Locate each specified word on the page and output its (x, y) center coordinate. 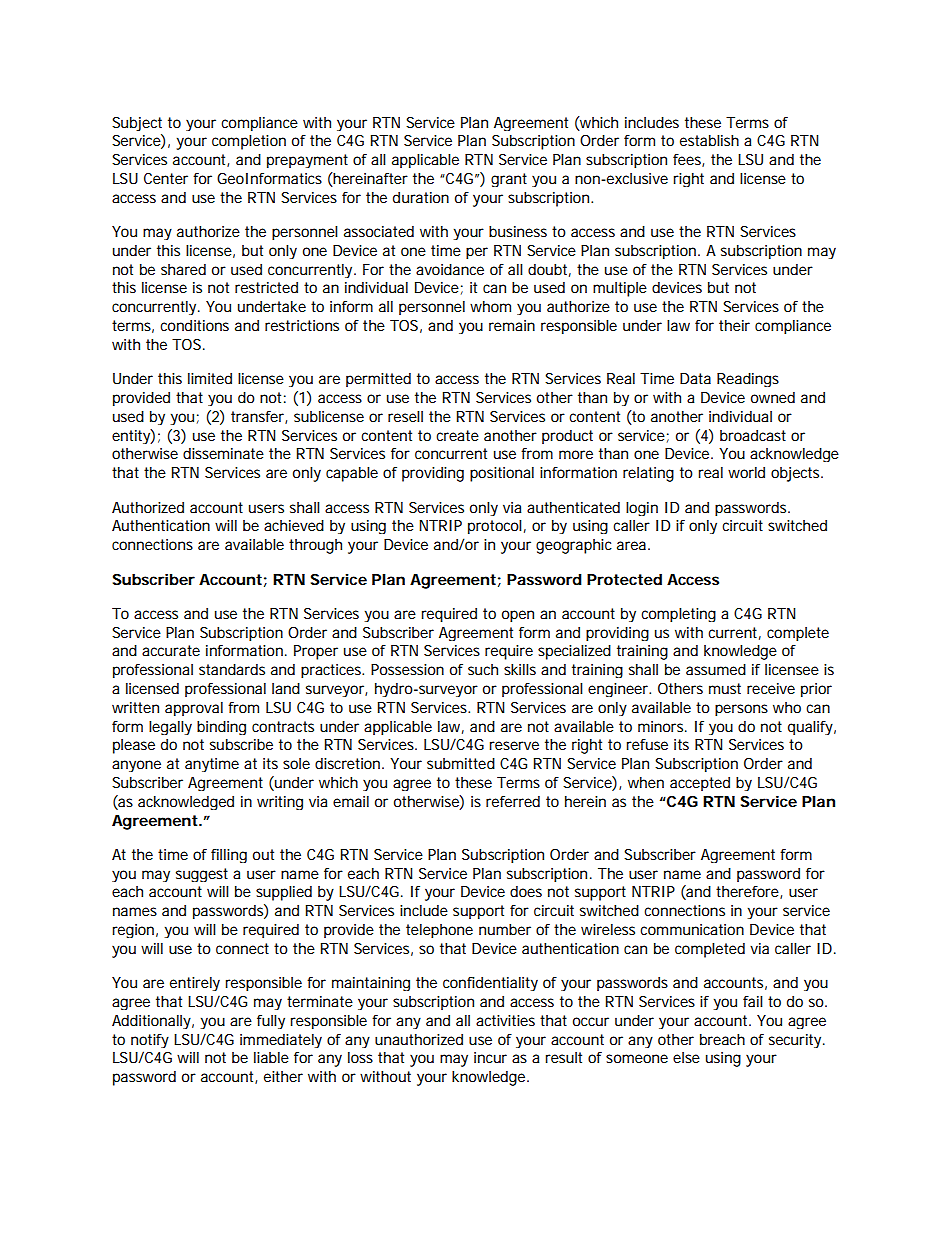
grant (509, 180)
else (686, 1057)
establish (709, 140)
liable (271, 1057)
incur (490, 1057)
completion (249, 142)
